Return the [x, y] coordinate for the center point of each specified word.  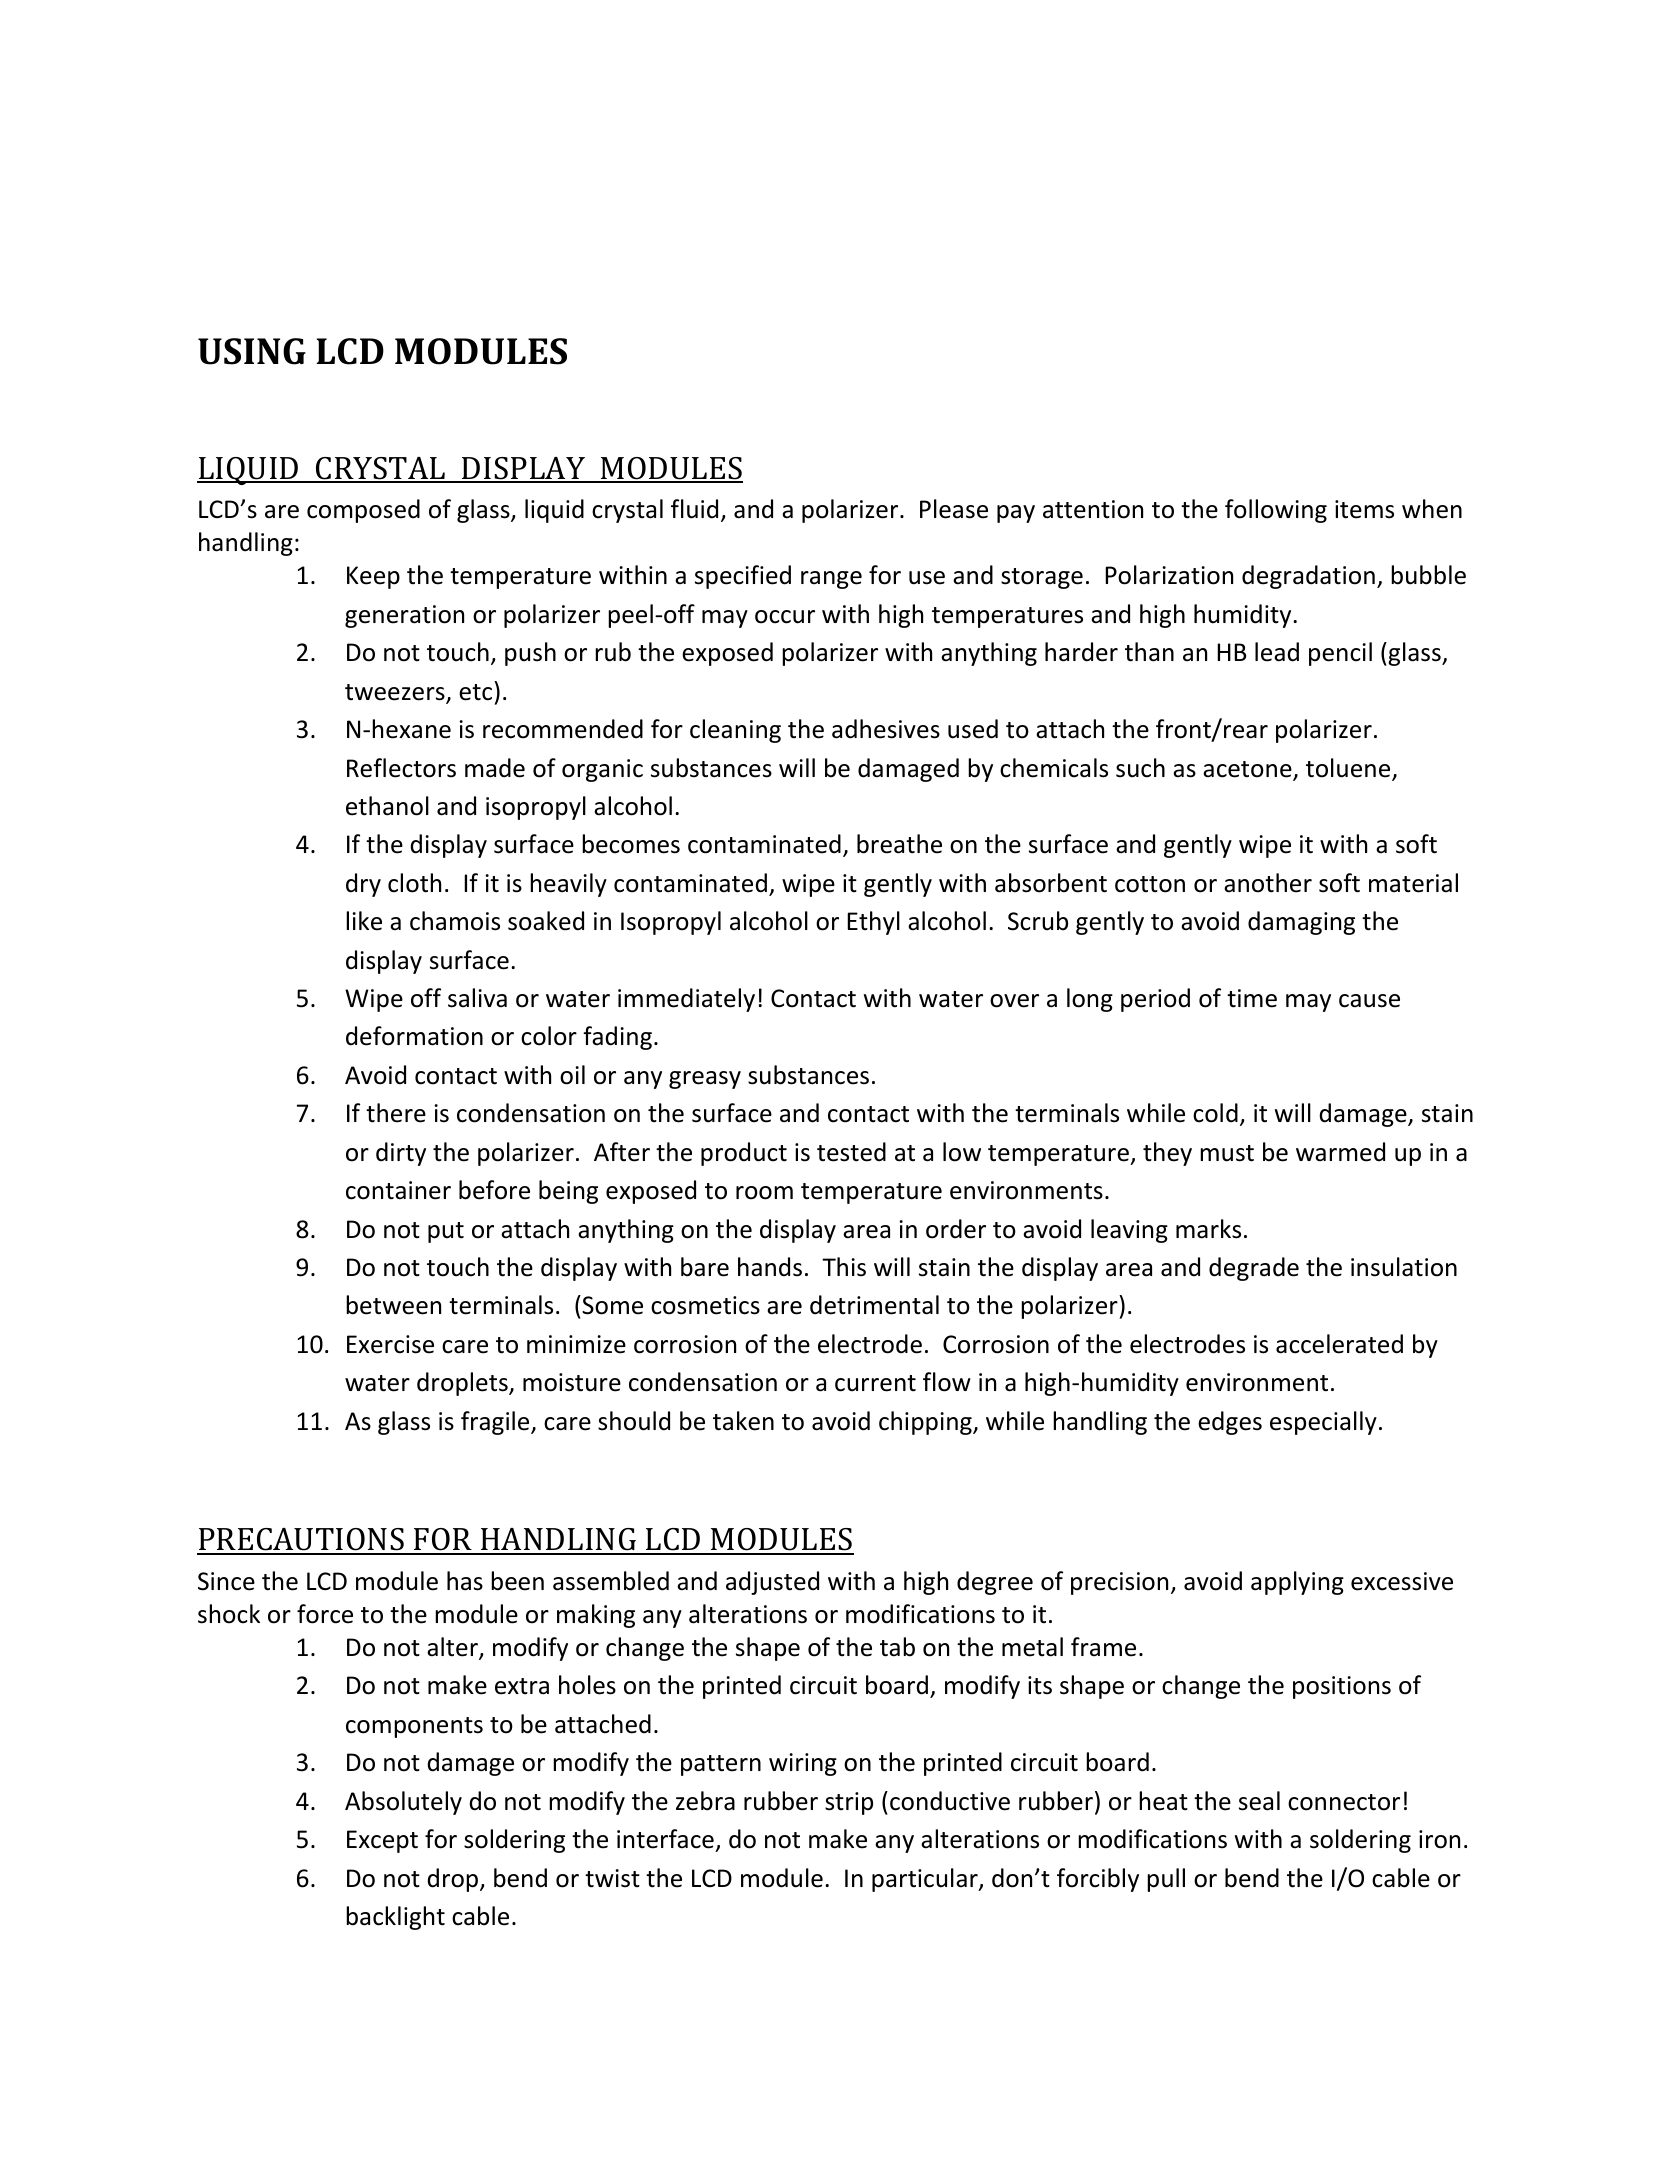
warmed [1340, 1152]
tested [851, 1152]
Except [382, 1841]
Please [954, 509]
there [396, 1113]
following [1276, 511]
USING [252, 351]
